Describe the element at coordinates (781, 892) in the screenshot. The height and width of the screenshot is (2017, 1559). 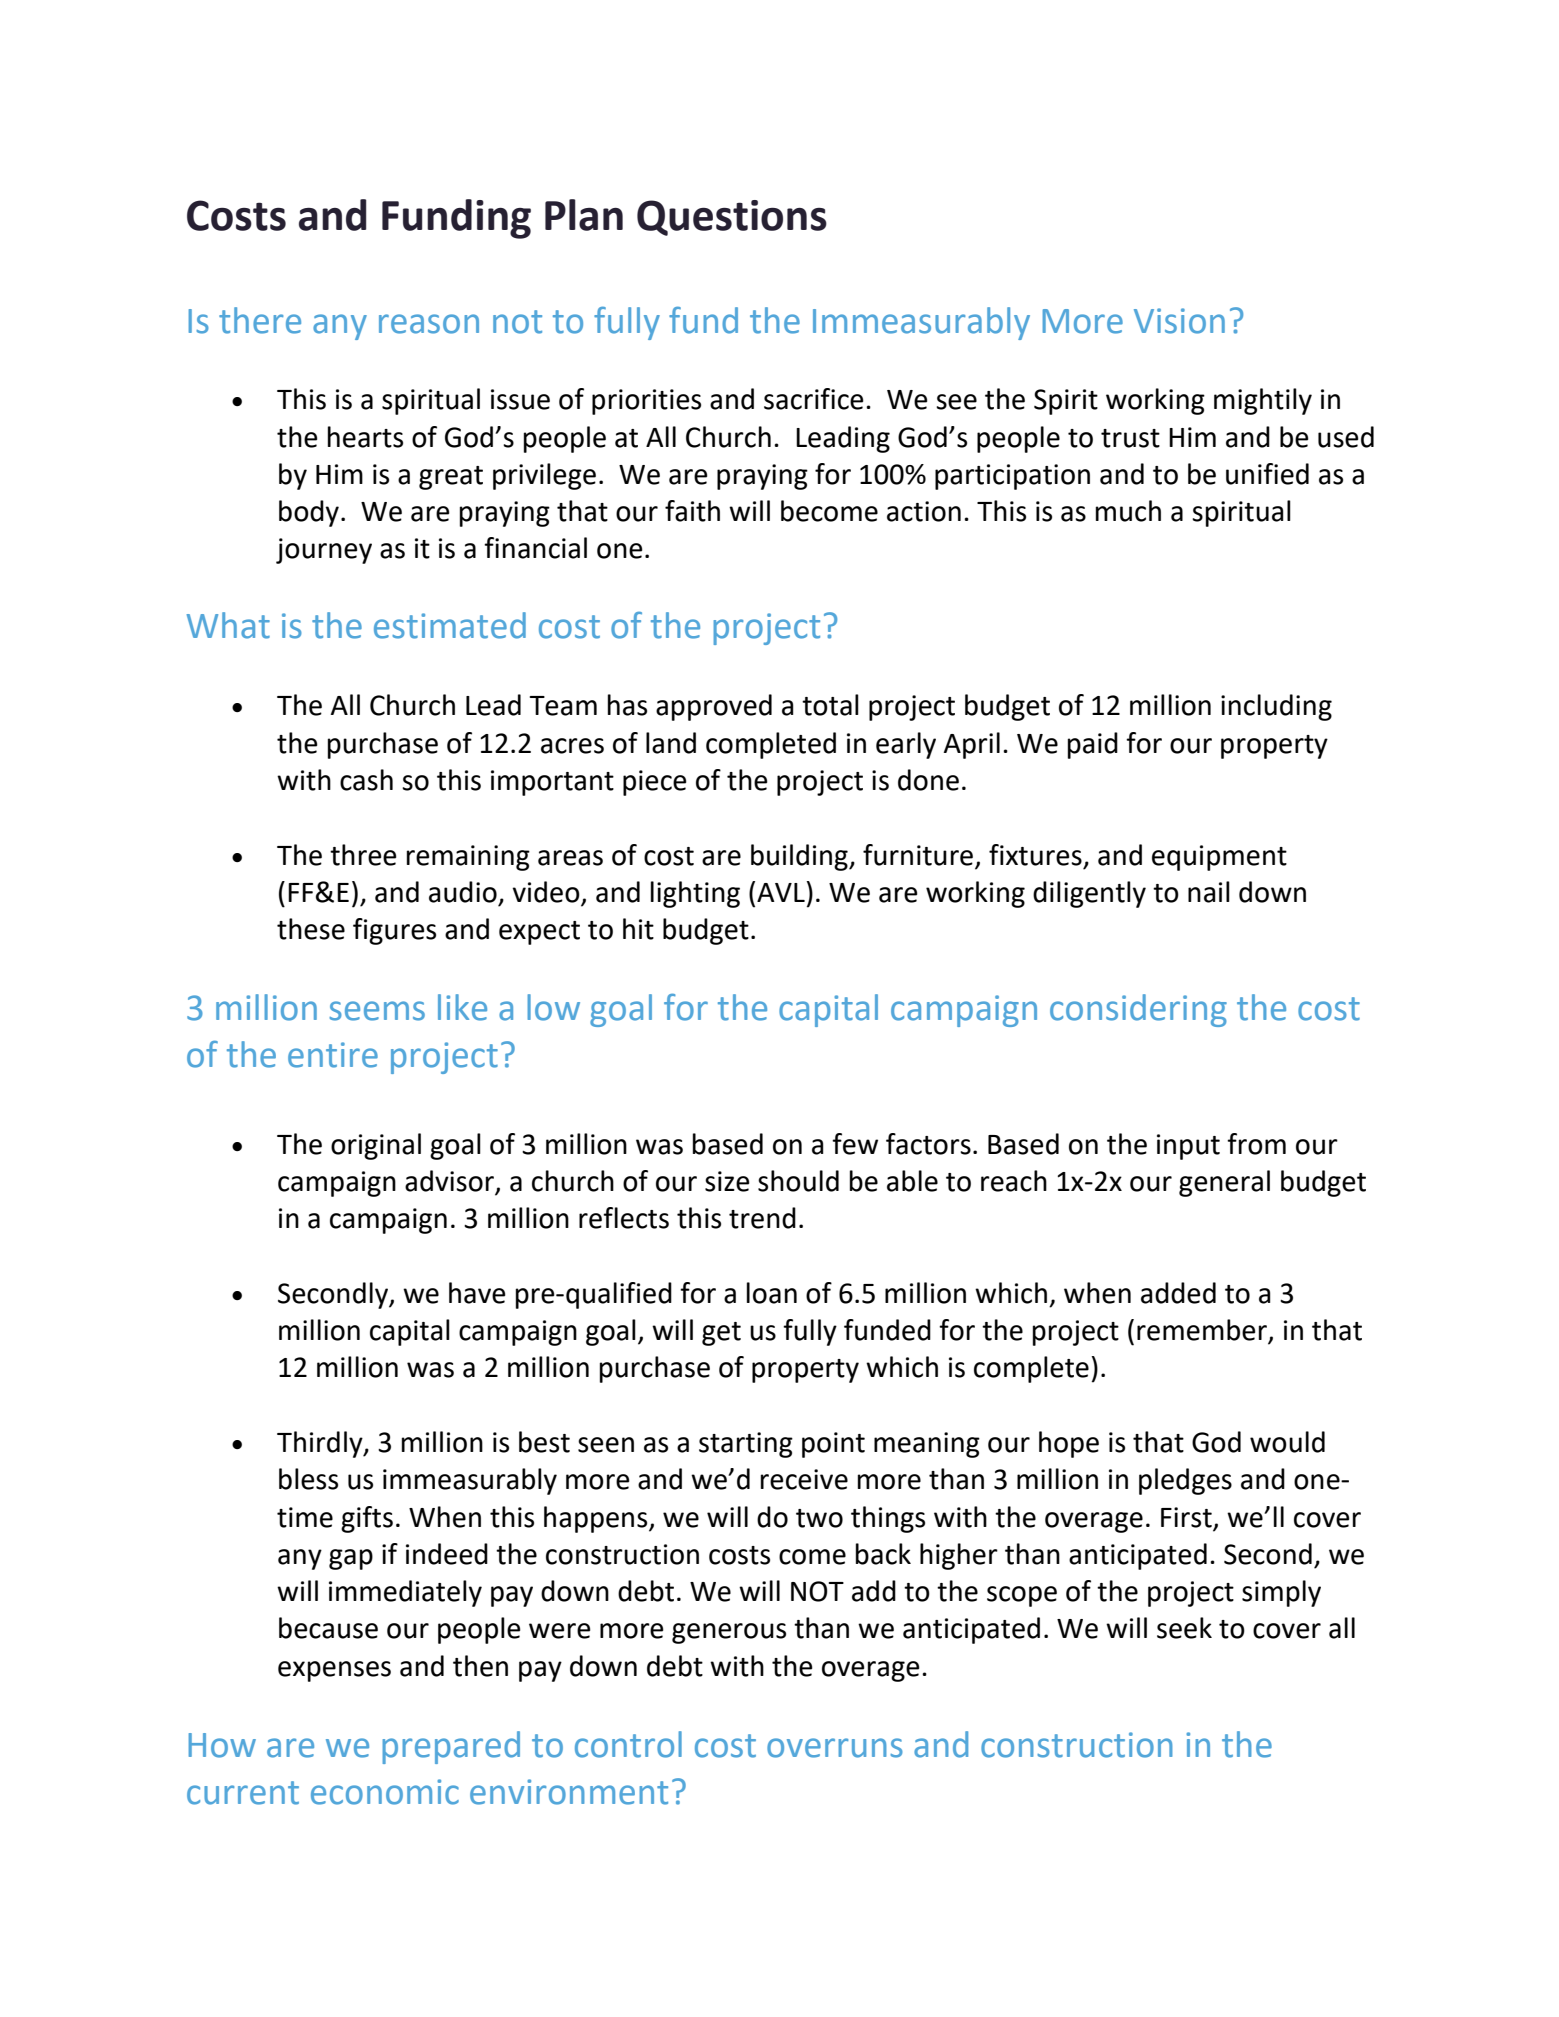
I see `AVL` at that location.
